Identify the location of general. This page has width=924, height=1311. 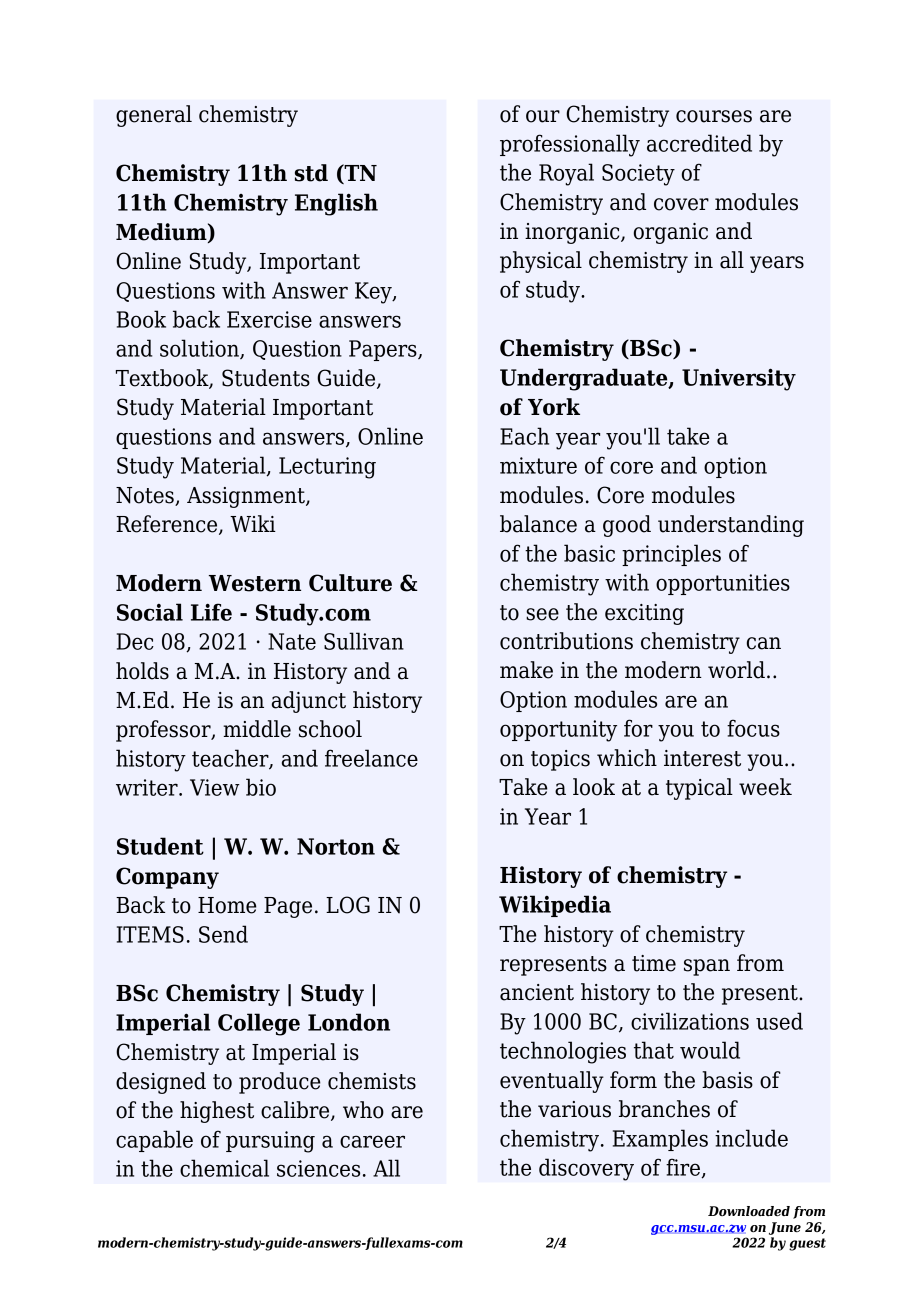
(154, 116).
